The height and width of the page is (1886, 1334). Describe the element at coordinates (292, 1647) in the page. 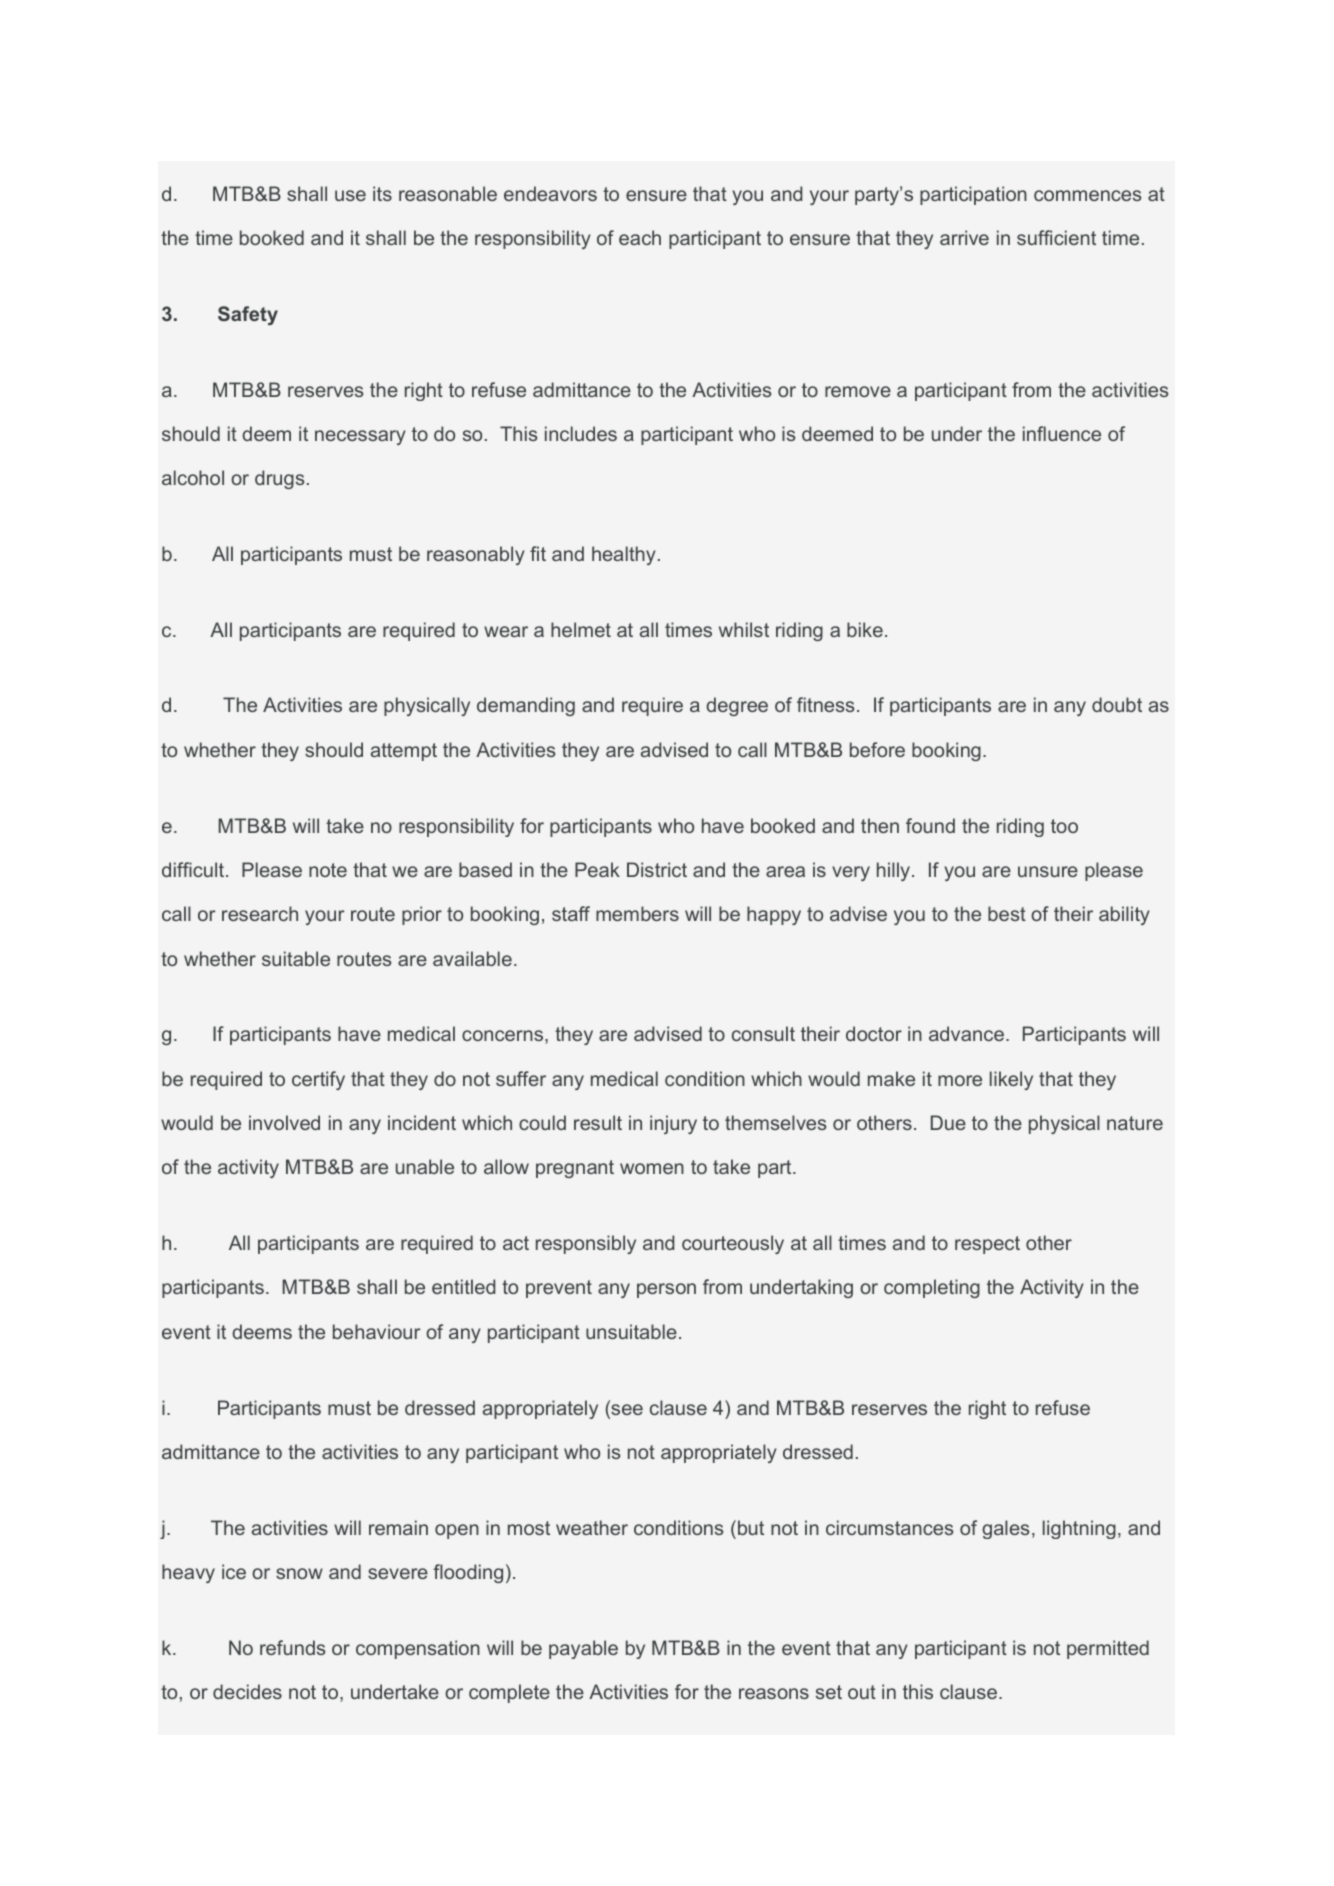

I see `refunds` at that location.
